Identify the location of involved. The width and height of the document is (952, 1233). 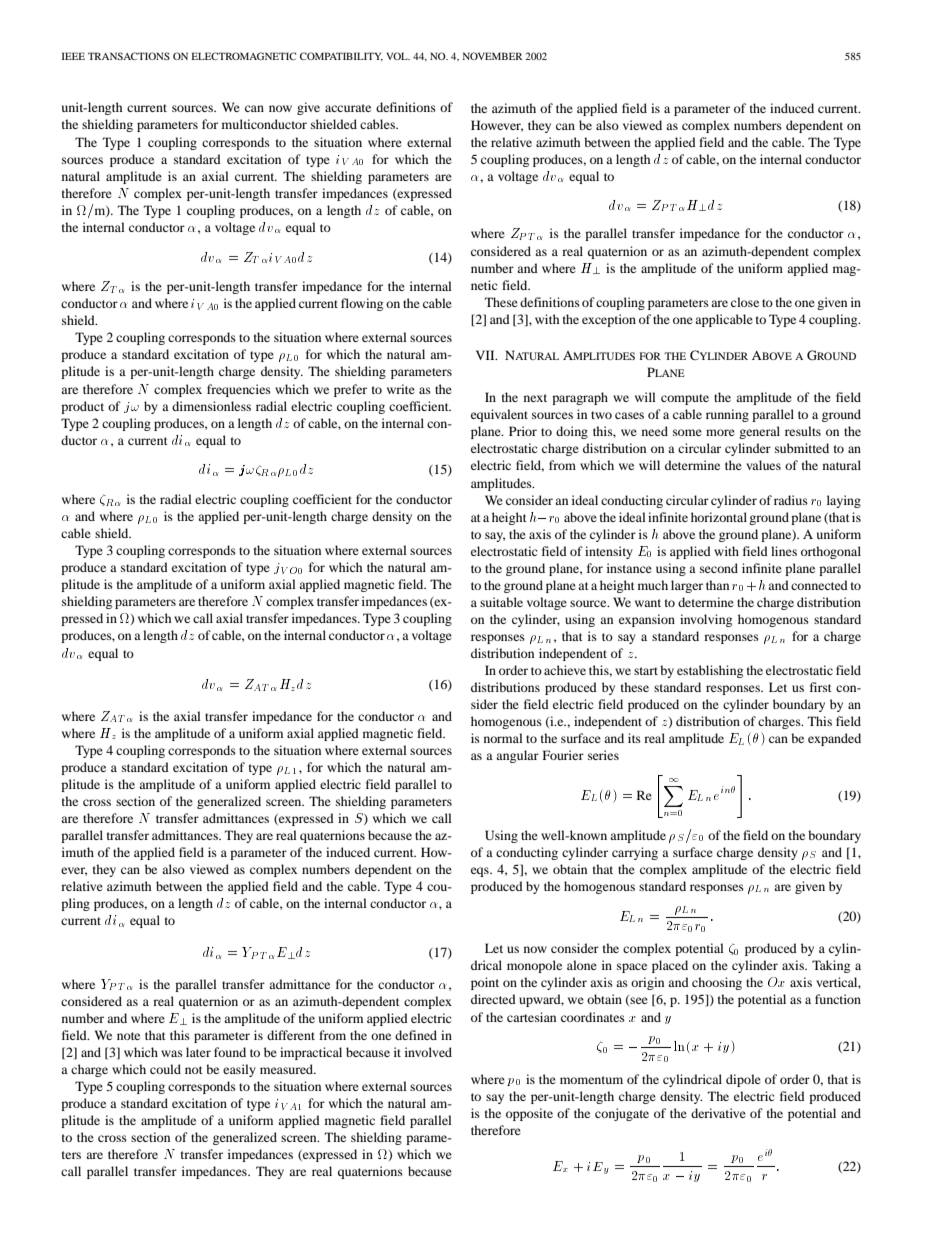
(428, 1052).
